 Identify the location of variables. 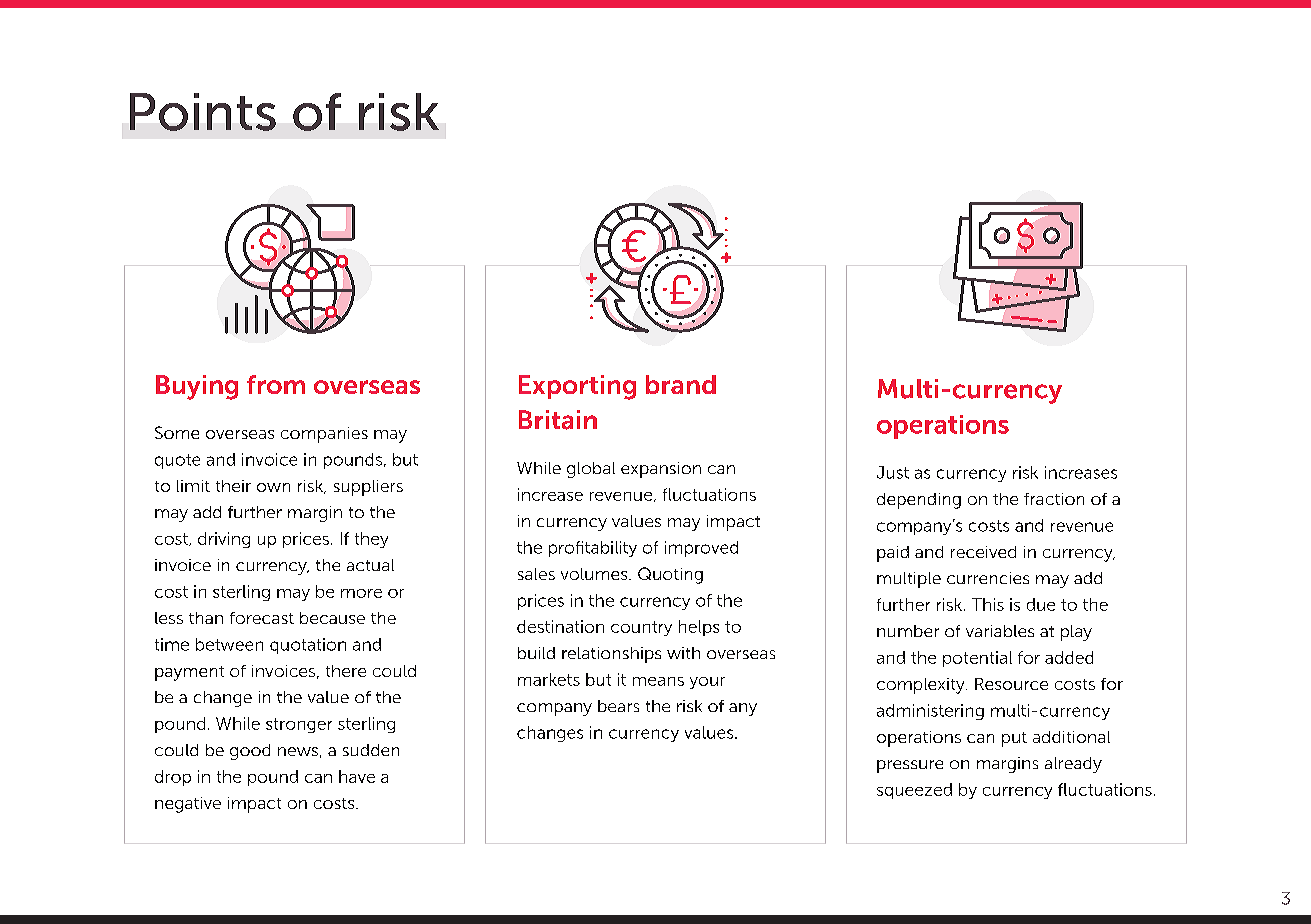
(1000, 631).
